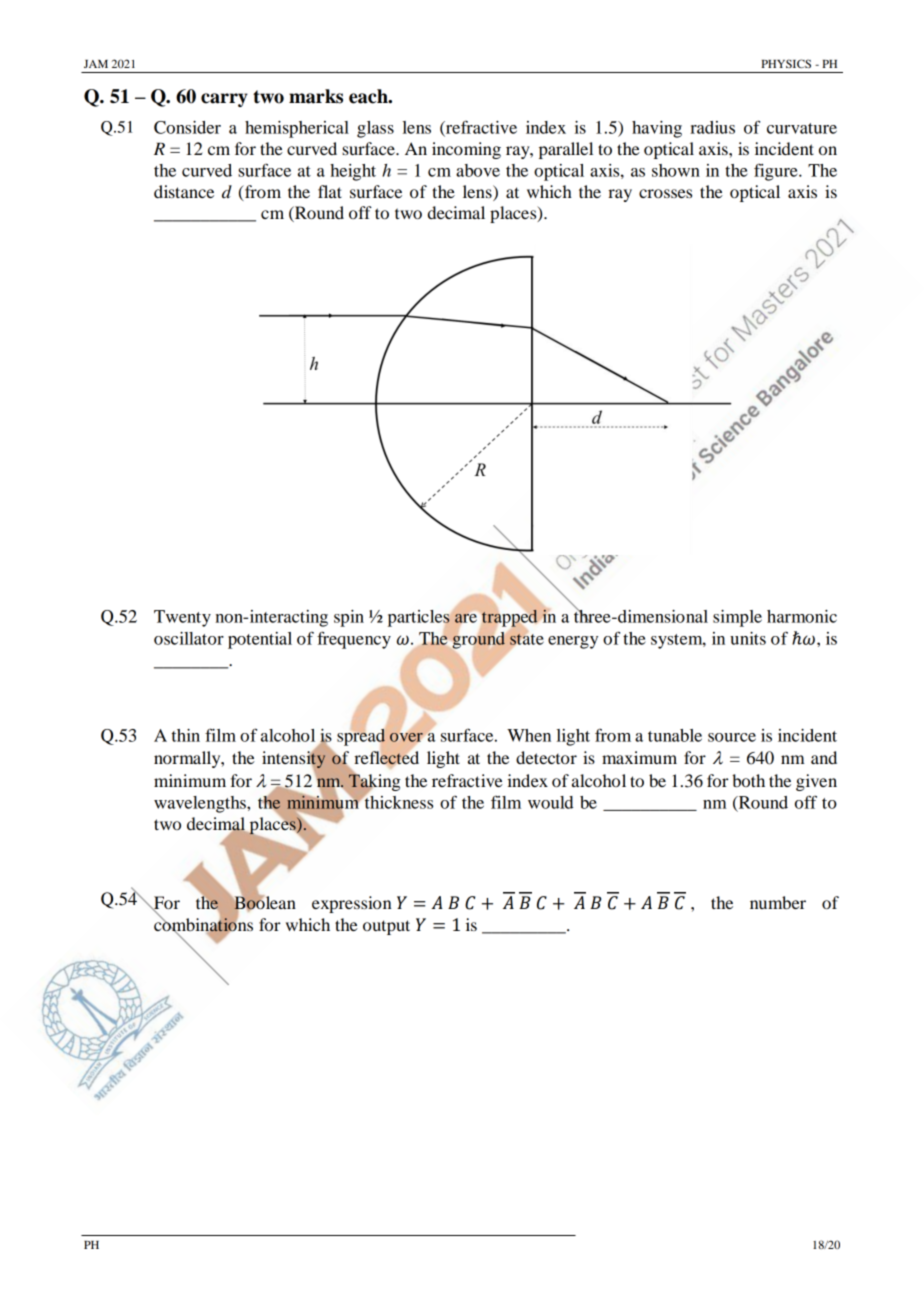  Describe the element at coordinates (737, 618) in the image. I see `simple` at that location.
